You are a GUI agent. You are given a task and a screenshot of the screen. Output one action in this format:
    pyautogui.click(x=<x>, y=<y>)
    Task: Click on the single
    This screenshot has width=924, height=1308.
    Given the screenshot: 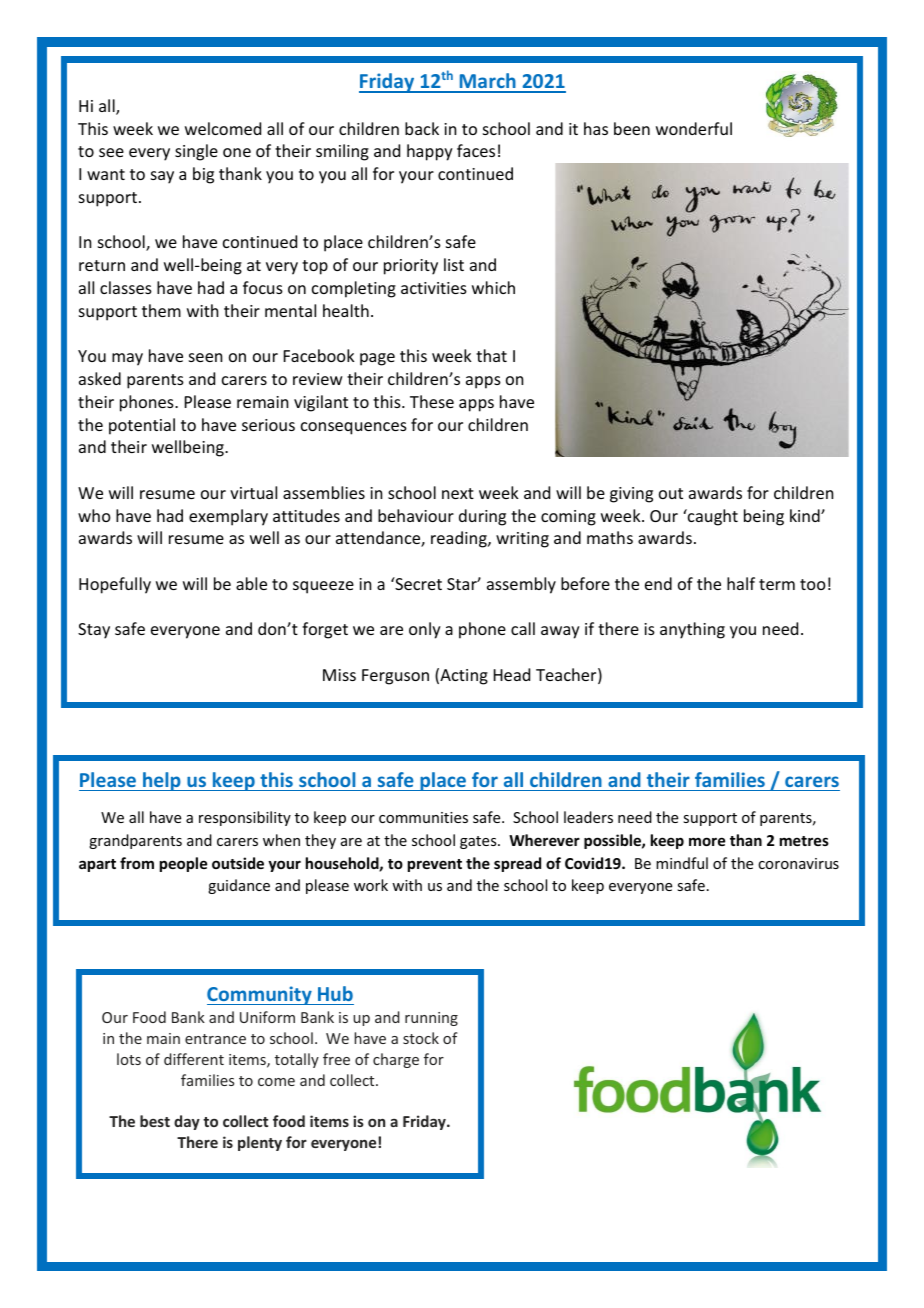 What is the action you would take?
    pyautogui.click(x=196, y=152)
